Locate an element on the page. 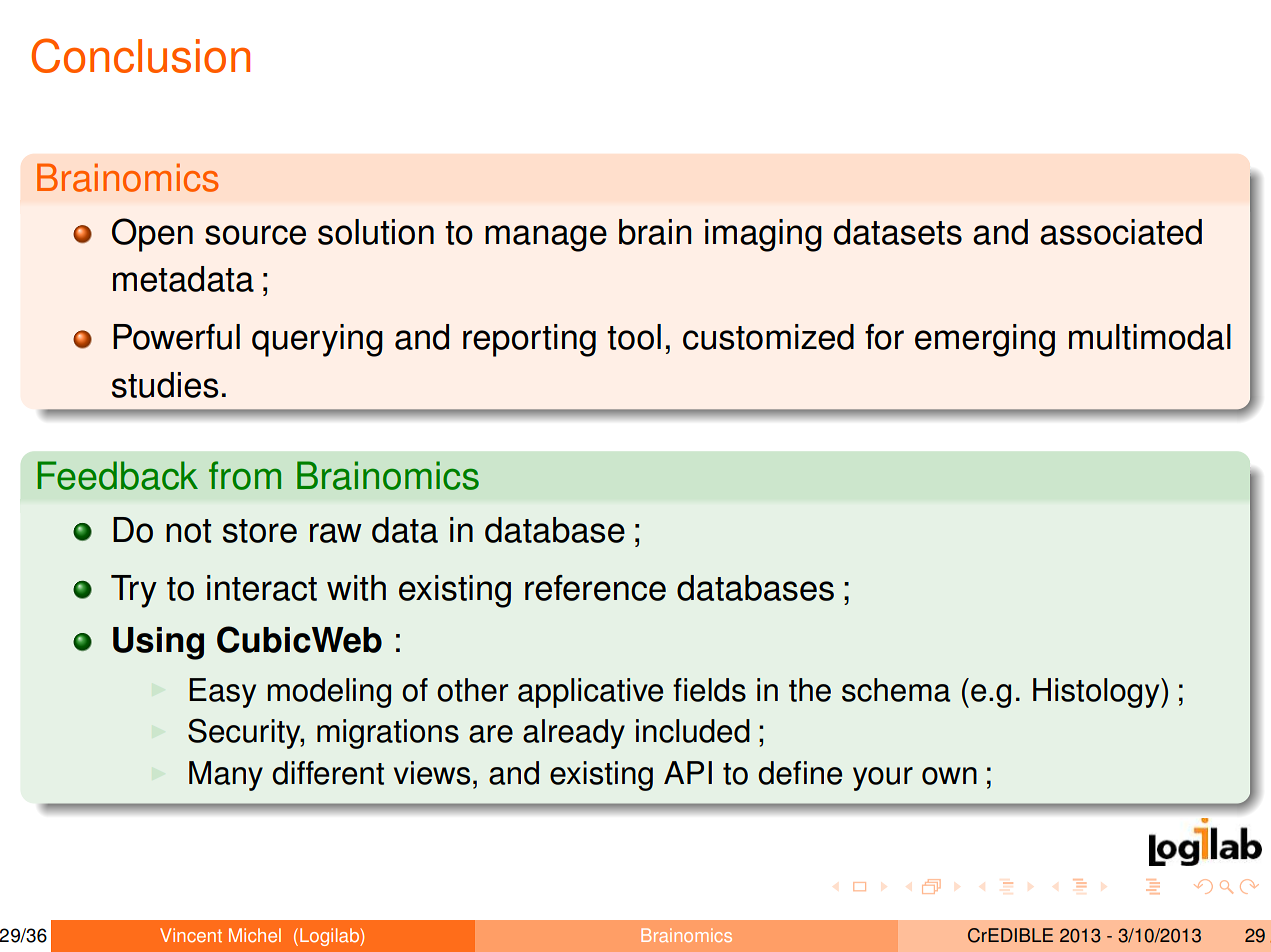 The width and height of the image is (1271, 952). associated is located at coordinates (1121, 232).
